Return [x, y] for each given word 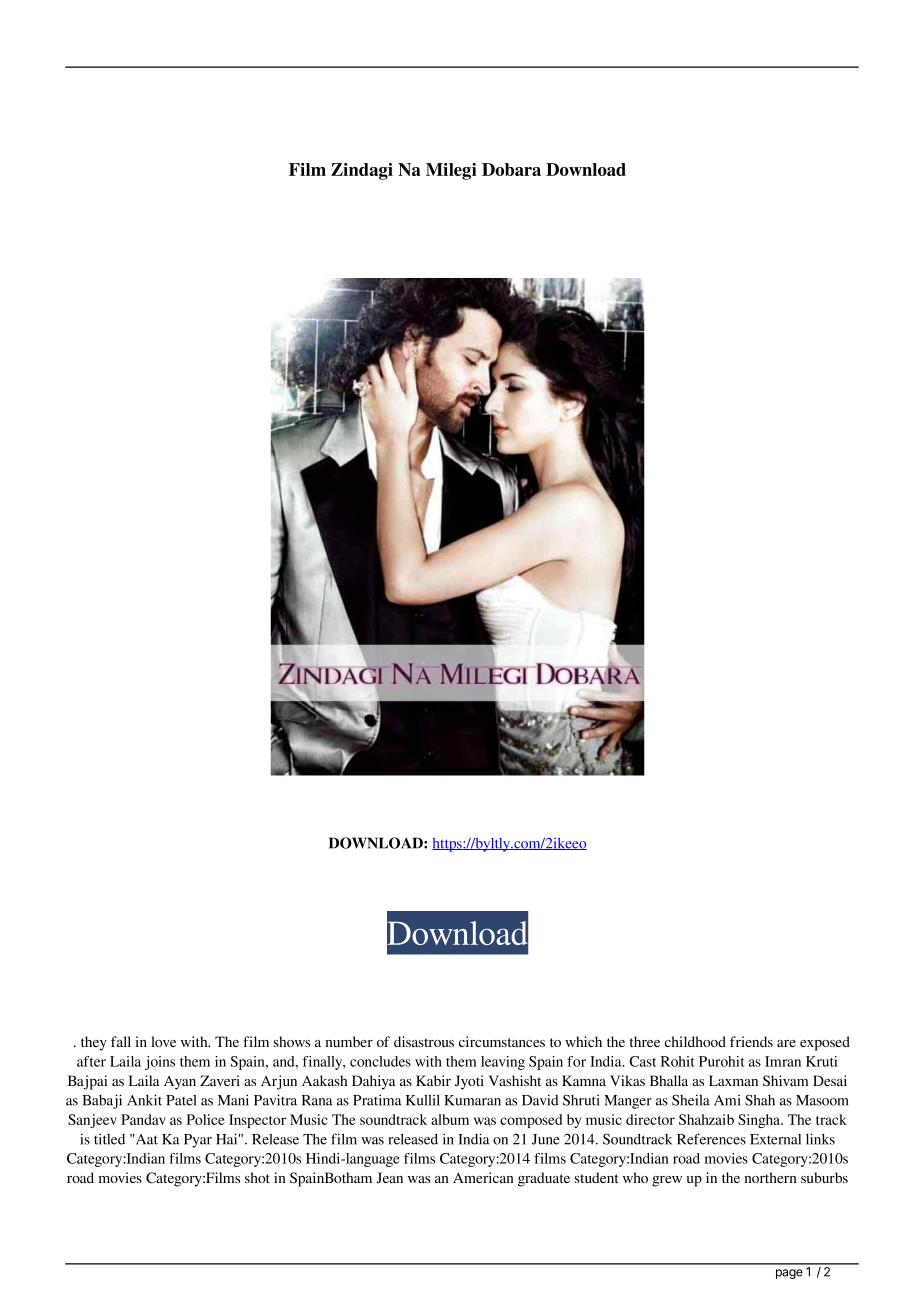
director [650, 1119]
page [789, 1274]
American [483, 1177]
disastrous [424, 1041]
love [163, 1041]
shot [257, 1177]
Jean [389, 1177]
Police [206, 1119]
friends [751, 1041]
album [450, 1119]
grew [667, 1181]
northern [771, 1177]
